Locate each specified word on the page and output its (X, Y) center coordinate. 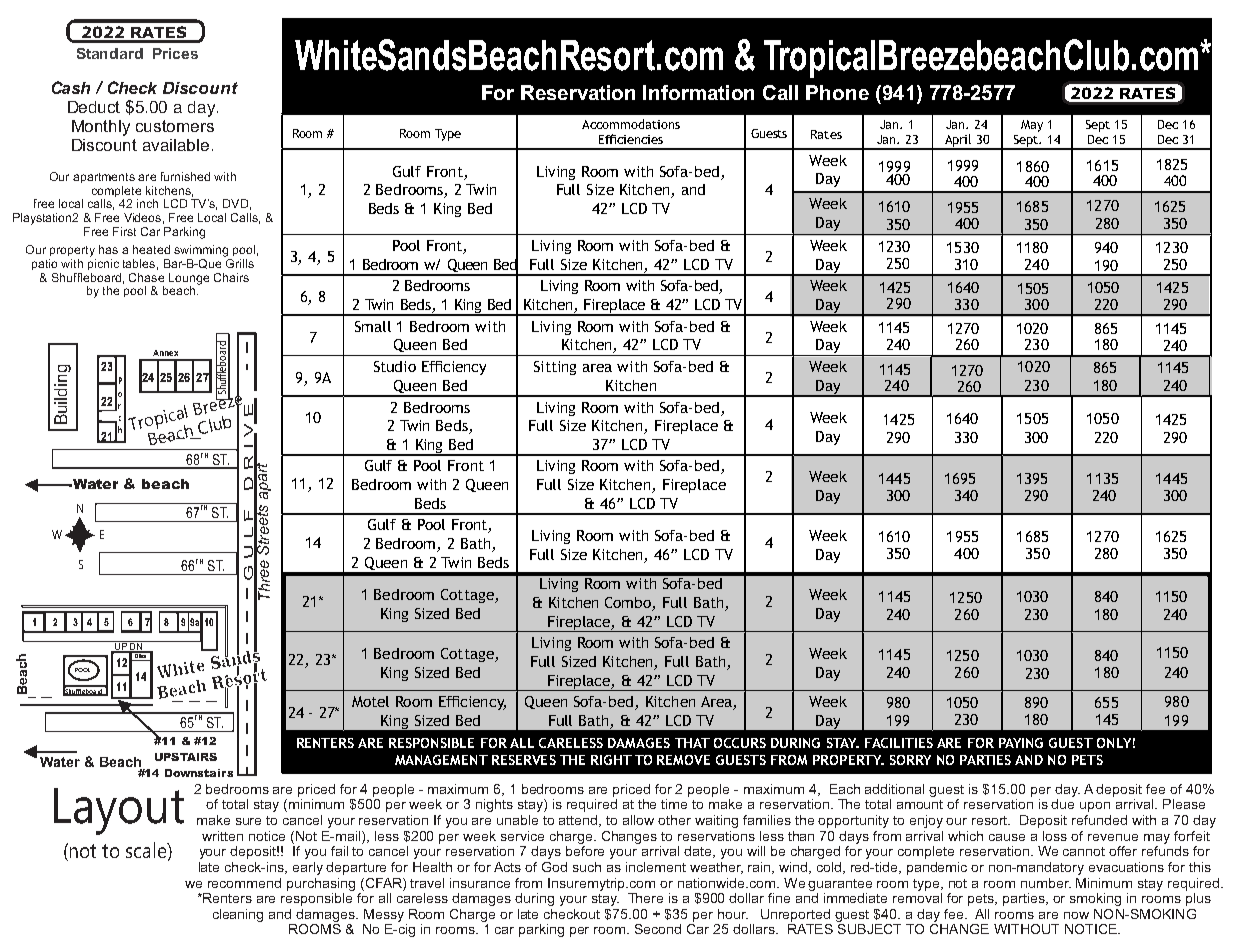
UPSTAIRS (186, 757)
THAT (692, 743)
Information (698, 92)
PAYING (1021, 743)
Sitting (555, 368)
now (1076, 915)
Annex (165, 353)
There (645, 898)
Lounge (189, 280)
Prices (175, 53)
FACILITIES (899, 743)
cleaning (238, 915)
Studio (395, 366)
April (958, 141)
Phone (837, 92)
